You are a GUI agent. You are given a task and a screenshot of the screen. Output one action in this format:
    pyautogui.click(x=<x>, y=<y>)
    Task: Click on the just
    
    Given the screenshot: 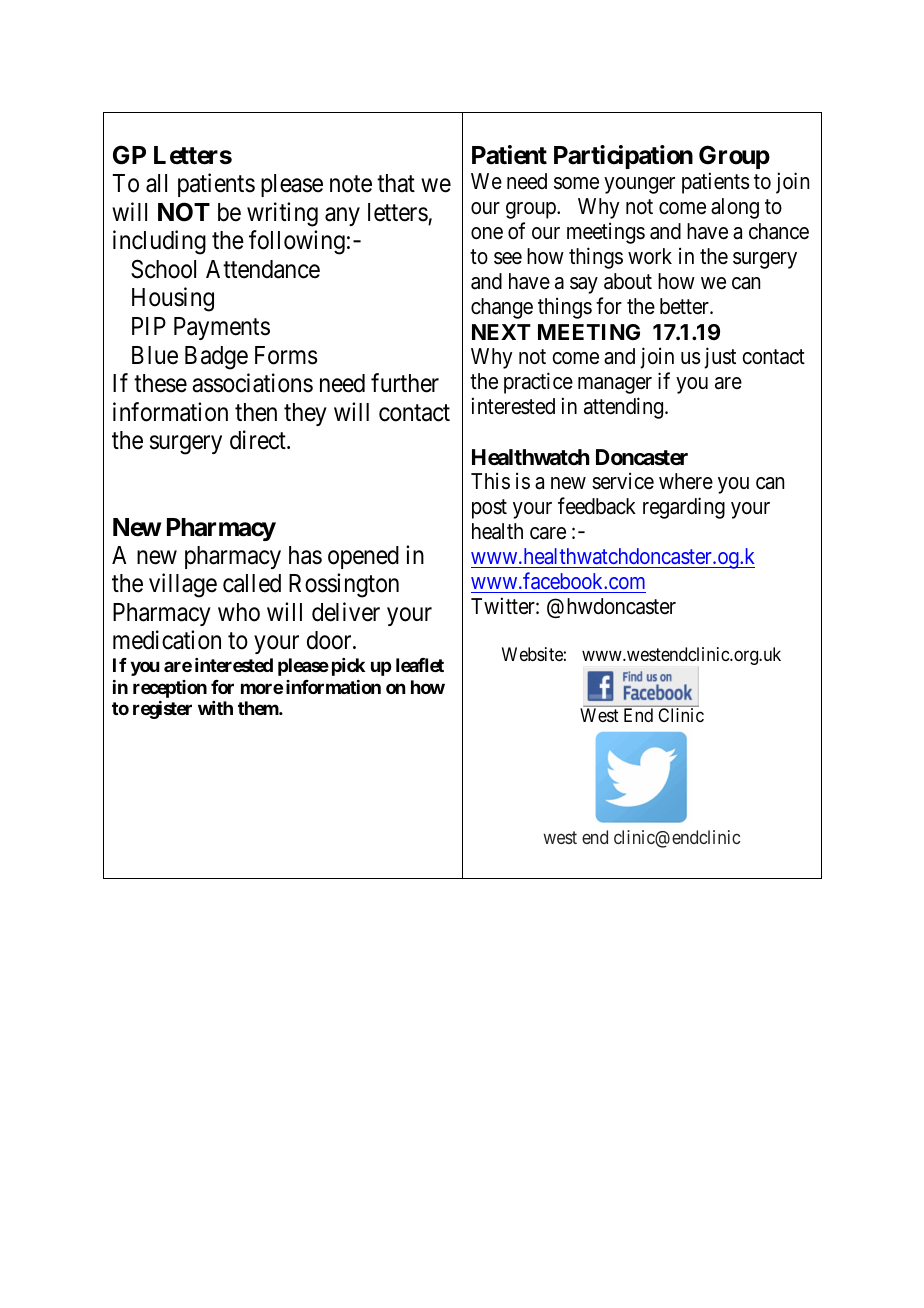 What is the action you would take?
    pyautogui.click(x=720, y=358)
